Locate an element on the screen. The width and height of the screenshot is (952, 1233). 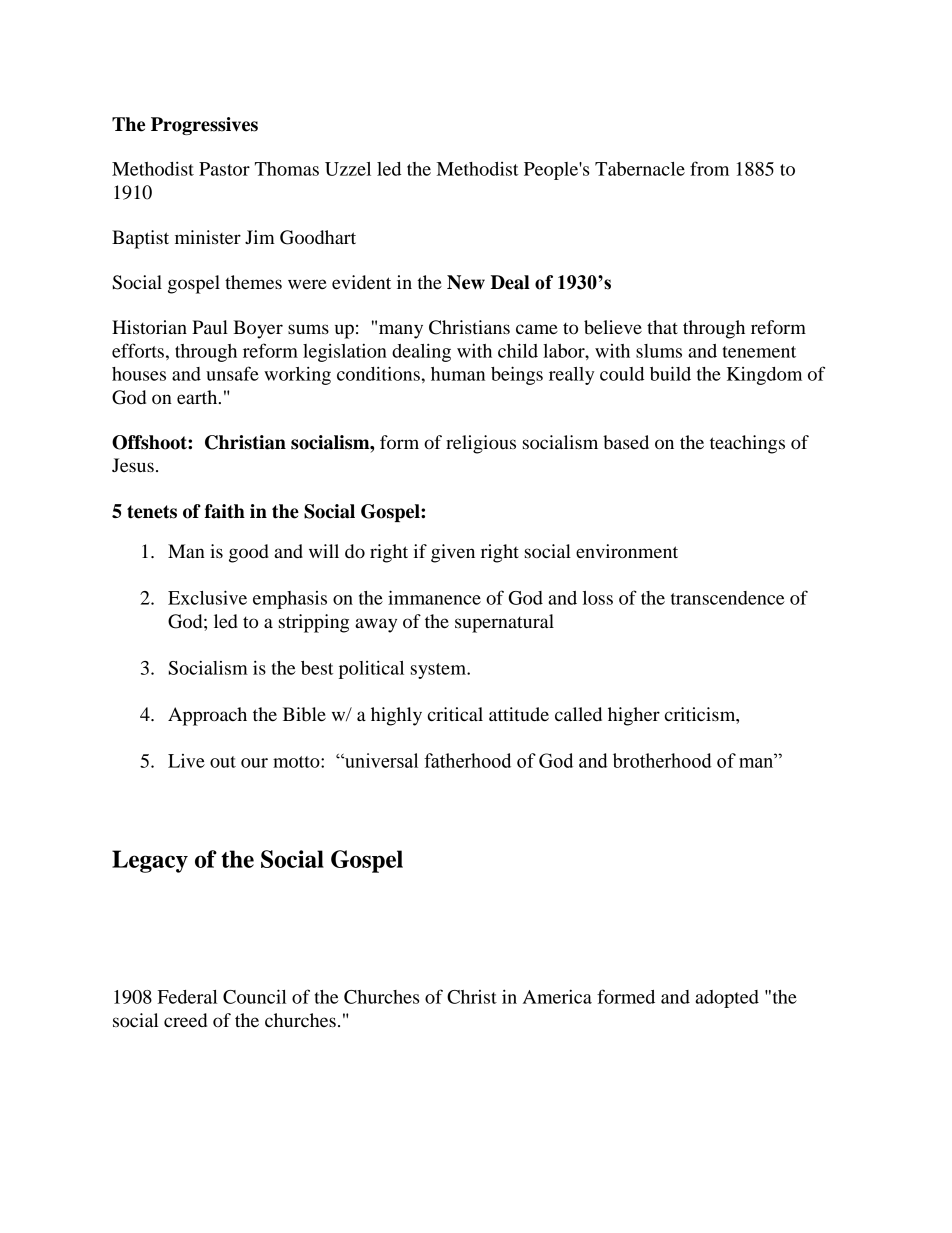
human is located at coordinates (458, 374).
